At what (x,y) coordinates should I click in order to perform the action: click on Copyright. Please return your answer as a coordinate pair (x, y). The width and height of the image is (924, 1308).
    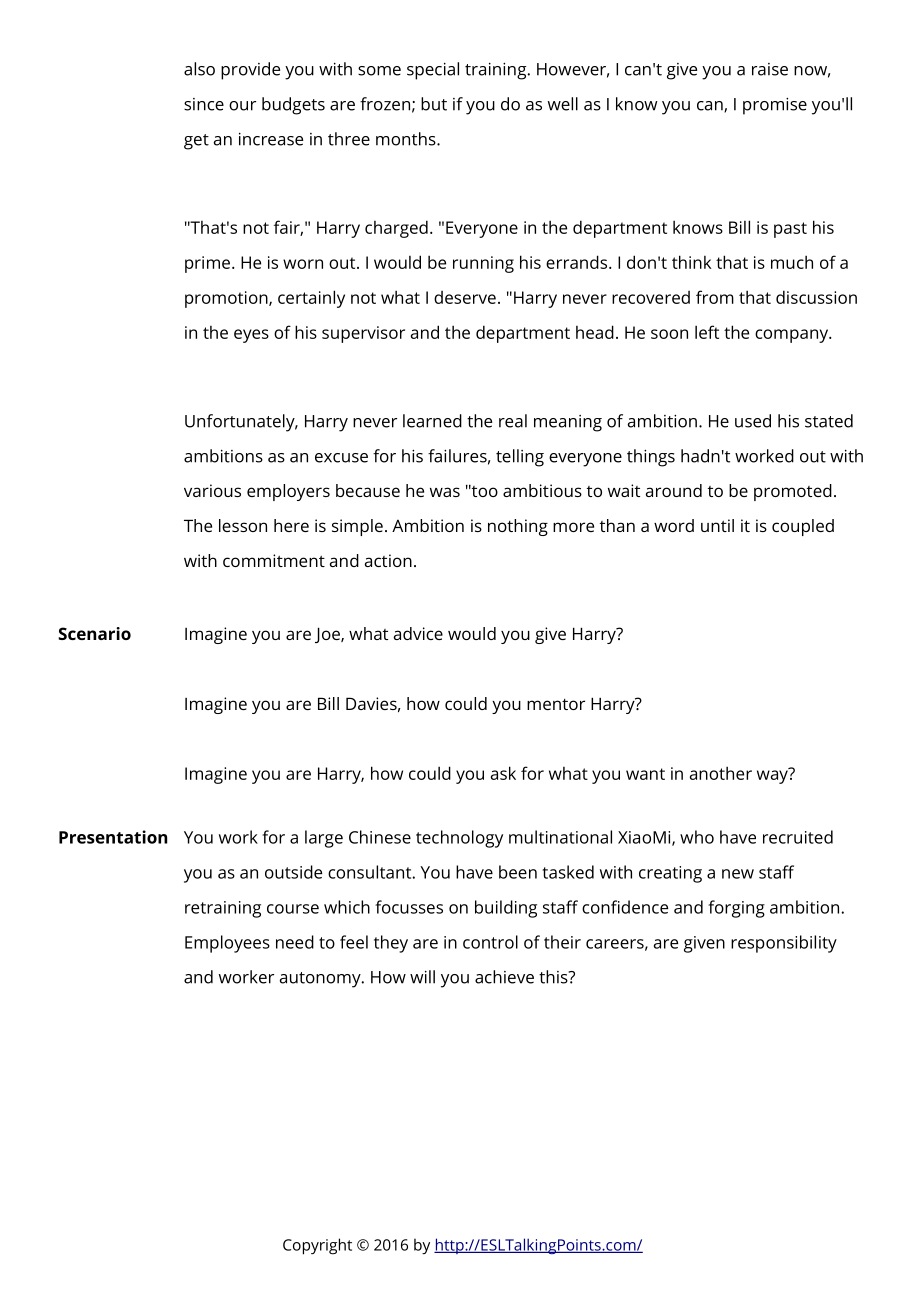
    Looking at the image, I should click on (317, 1246).
